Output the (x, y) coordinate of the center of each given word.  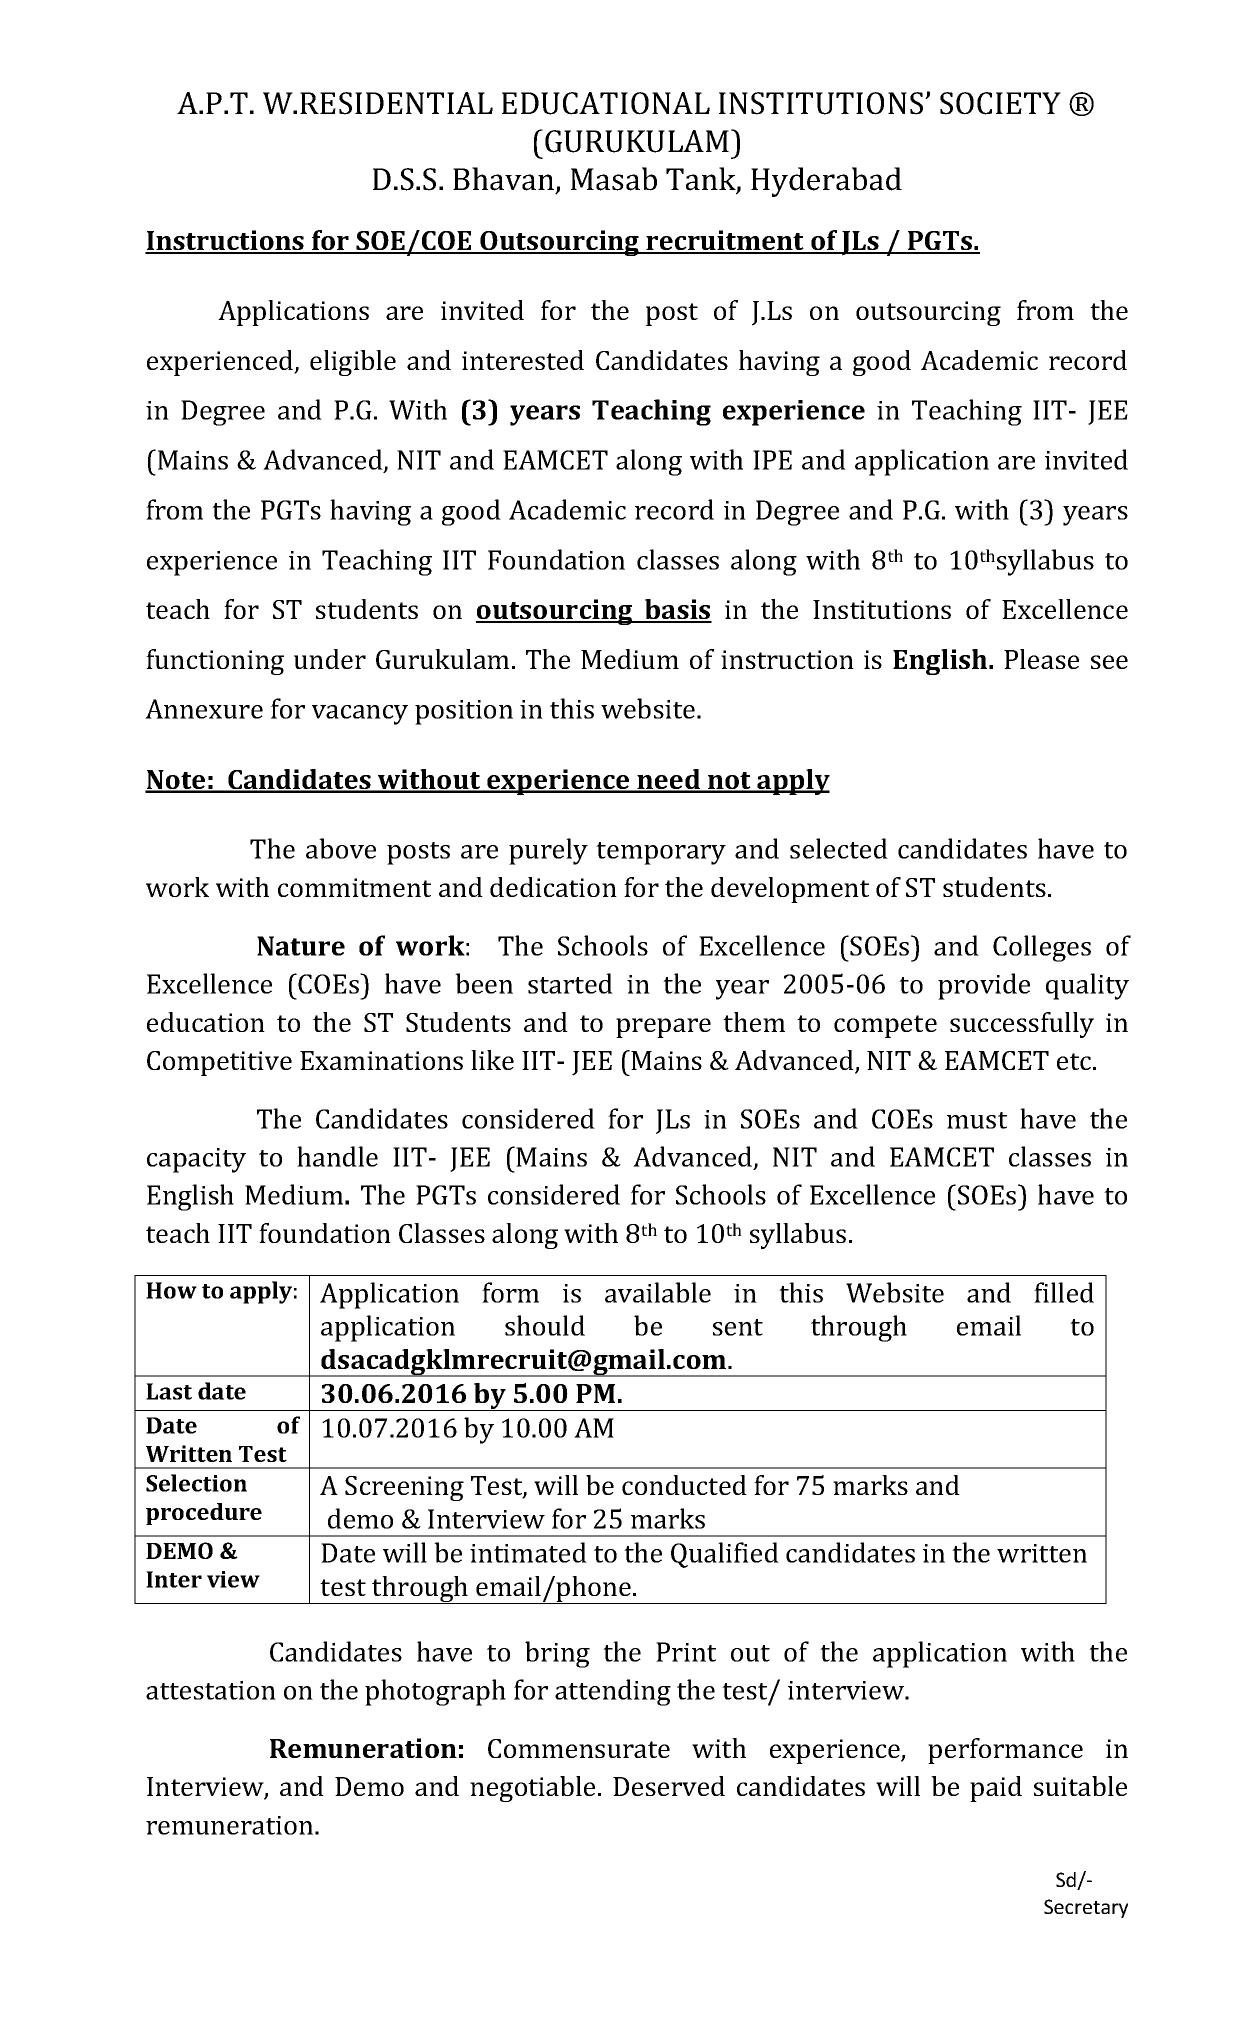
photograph (435, 1692)
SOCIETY (1000, 103)
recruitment (725, 241)
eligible (353, 363)
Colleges (1042, 948)
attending (613, 1692)
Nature (301, 946)
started (570, 983)
